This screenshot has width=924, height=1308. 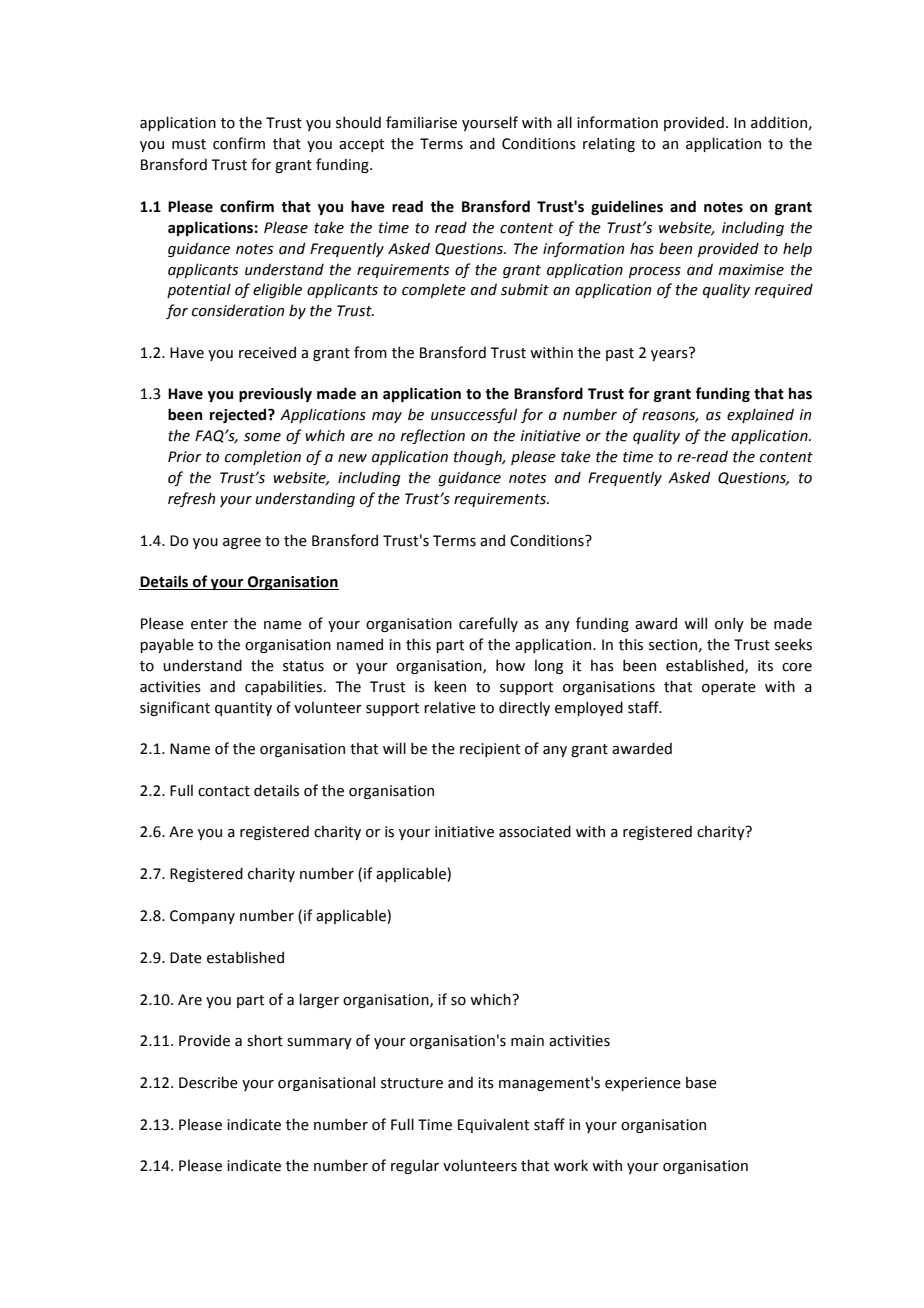 I want to click on addition, so click(x=779, y=122).
